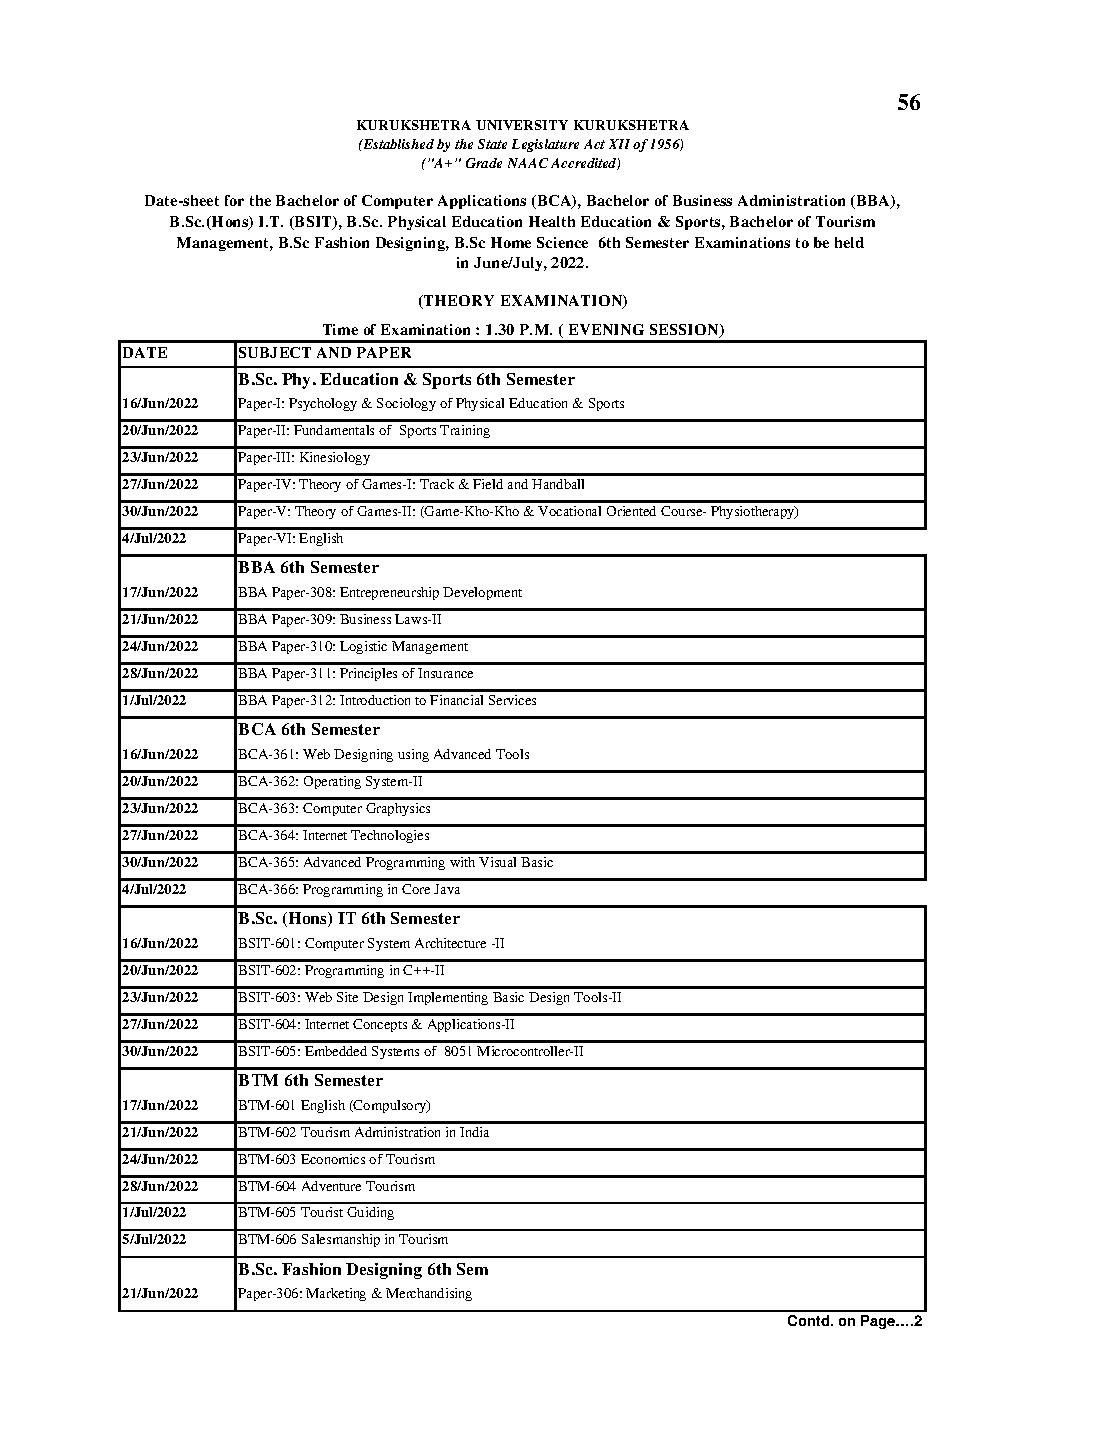 This image has width=1110, height=1436. Describe the element at coordinates (332, 782) in the image. I see `Operating` at that location.
